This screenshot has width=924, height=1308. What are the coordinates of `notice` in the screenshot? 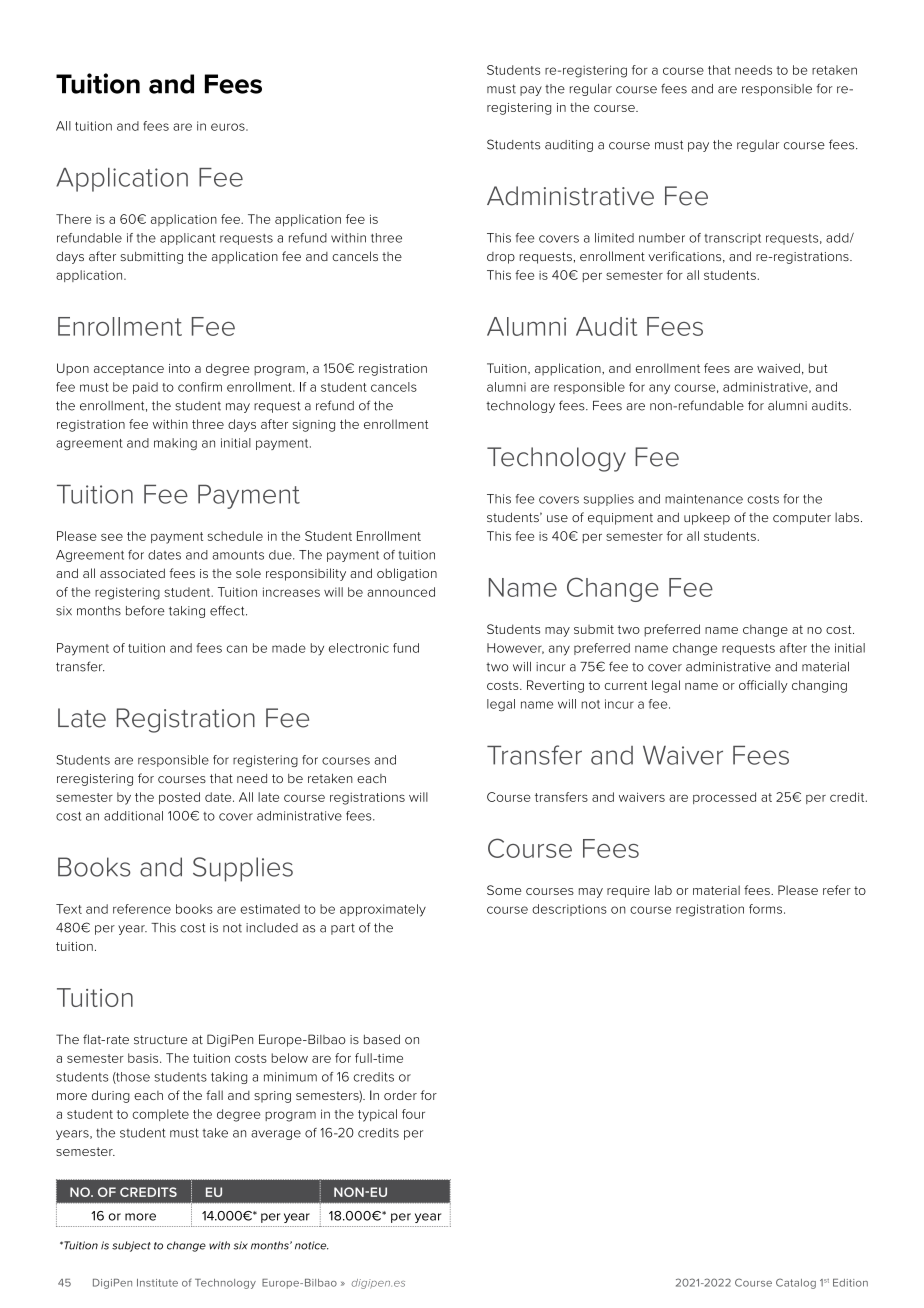 It's located at (312, 1245).
